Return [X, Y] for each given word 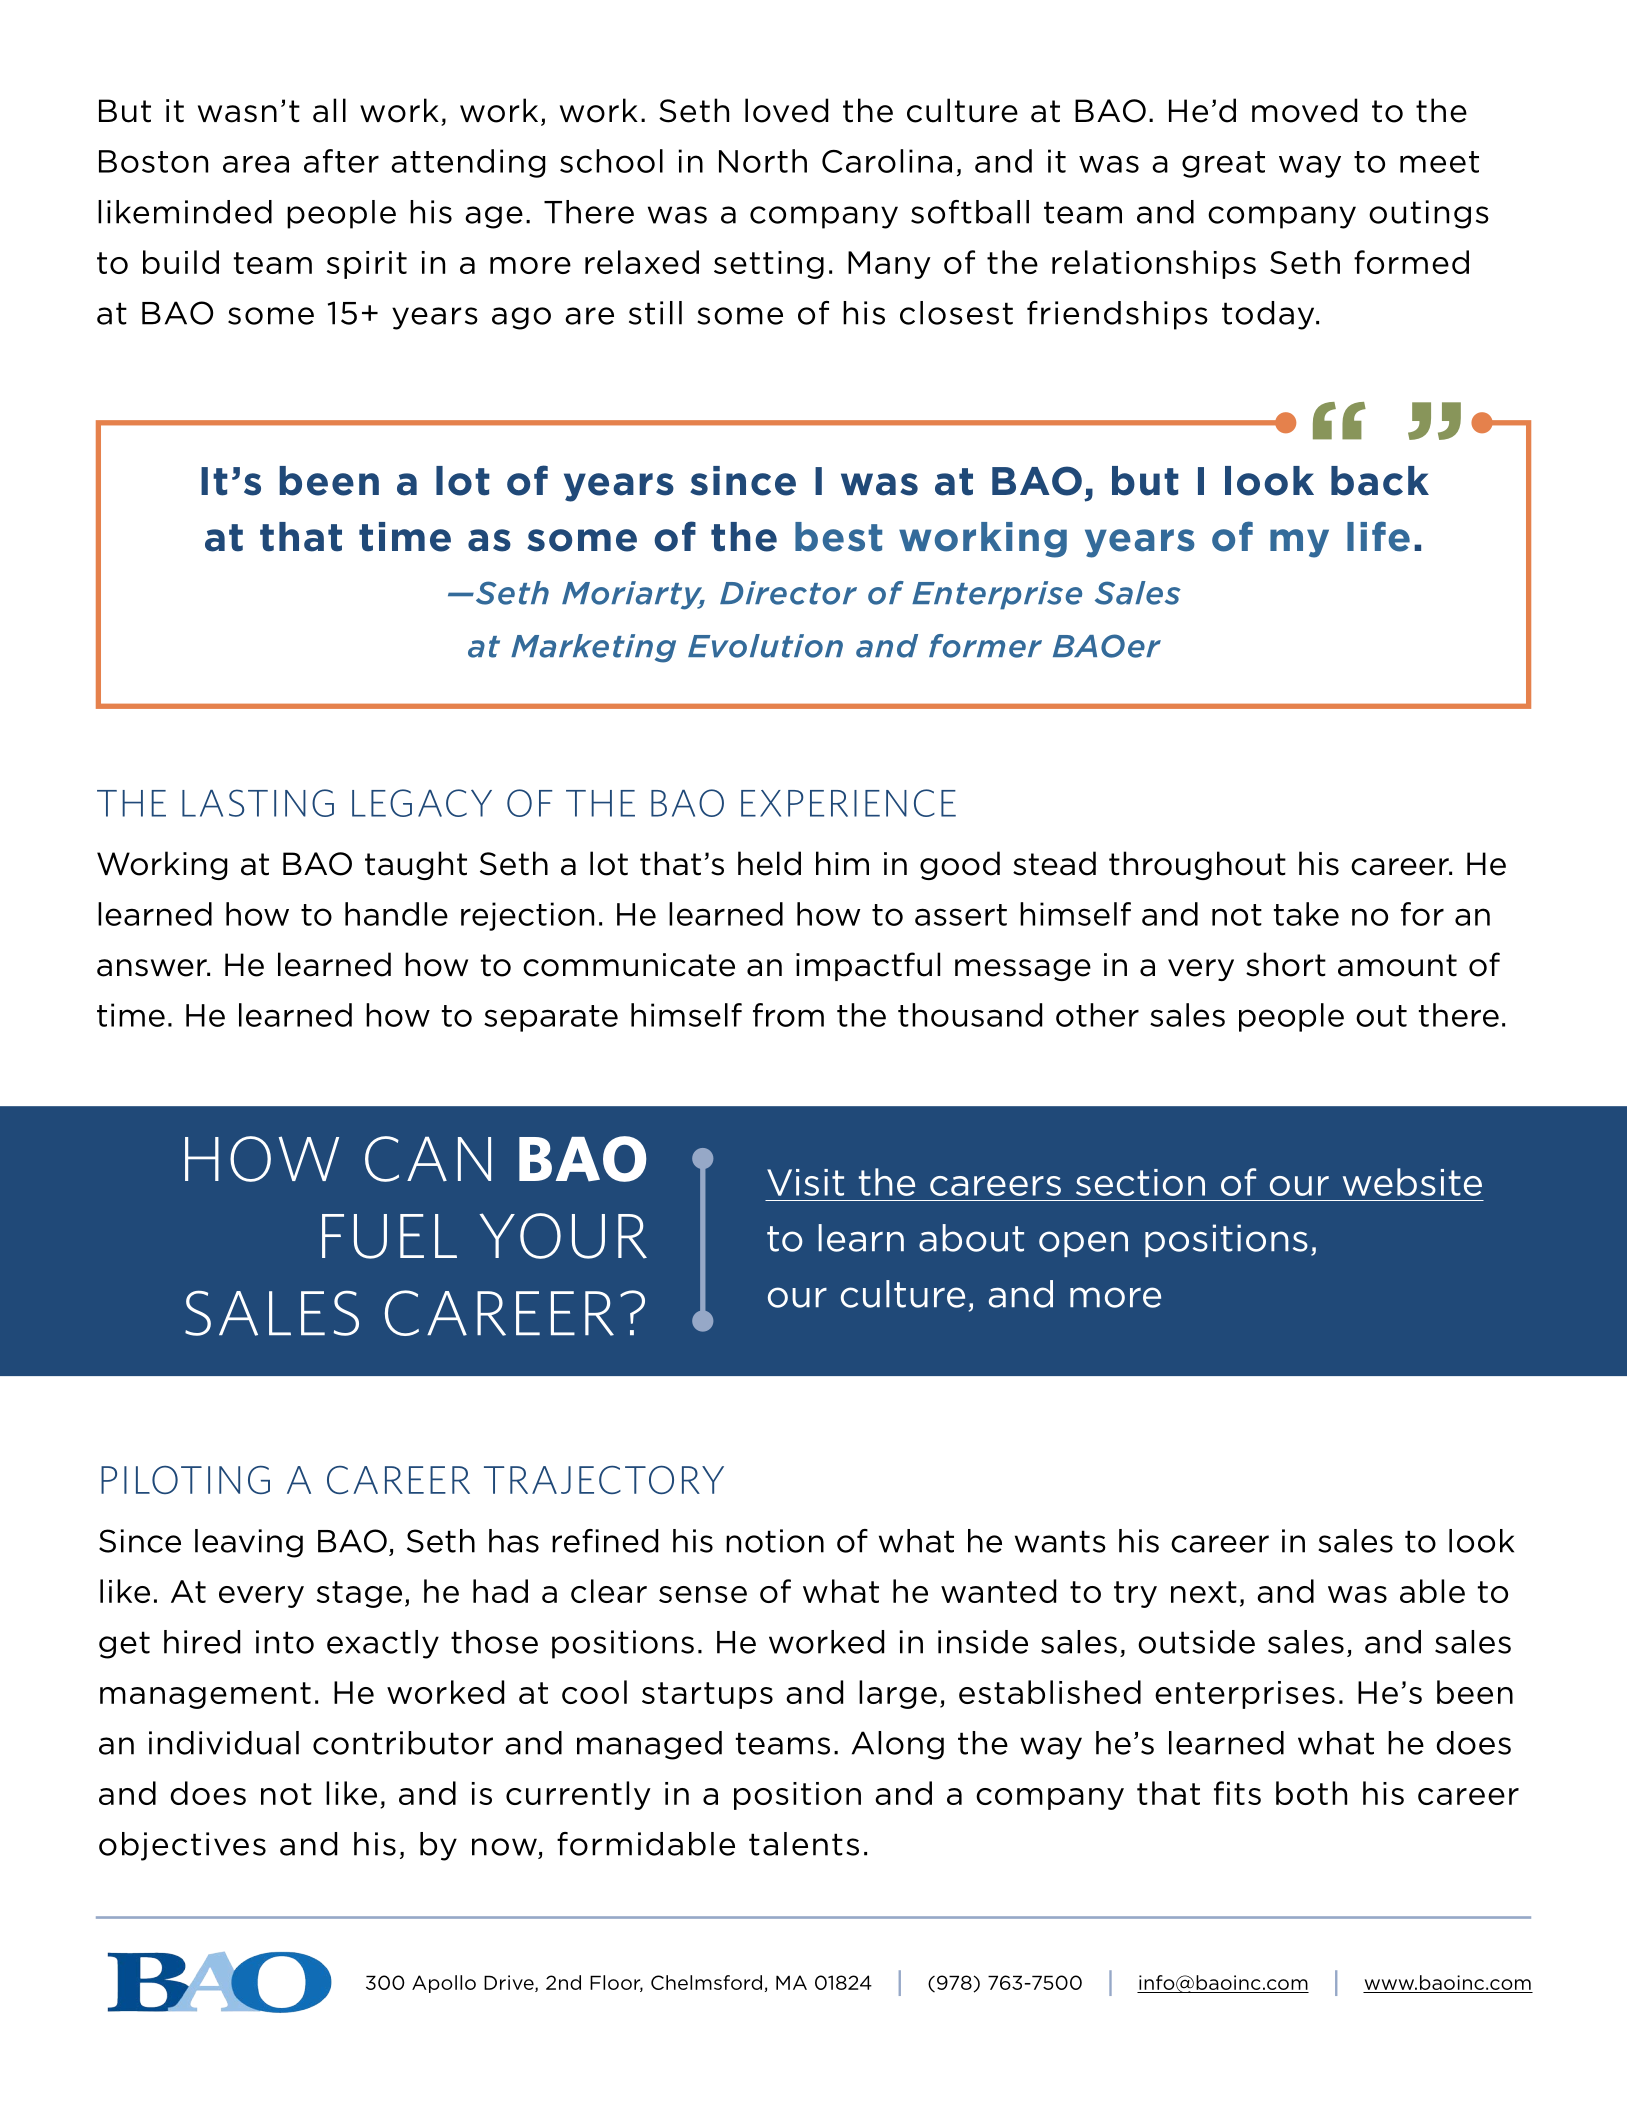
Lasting [258, 803]
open [1083, 1244]
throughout [1197, 865]
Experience [848, 803]
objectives [182, 1846]
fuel [389, 1236]
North [763, 161]
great [1223, 164]
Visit [805, 1182]
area [256, 164]
